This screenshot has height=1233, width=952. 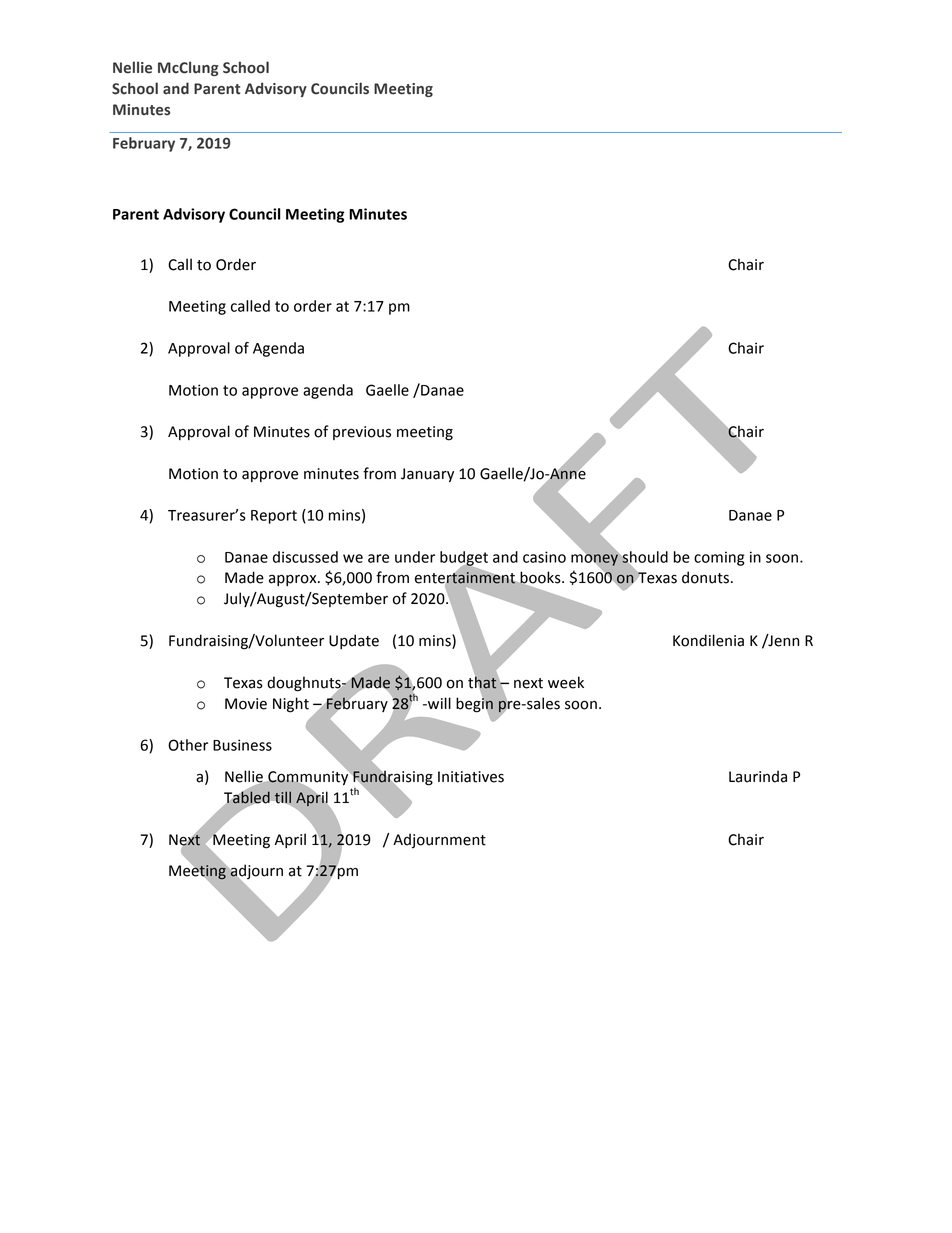 I want to click on discussed, so click(x=305, y=557).
